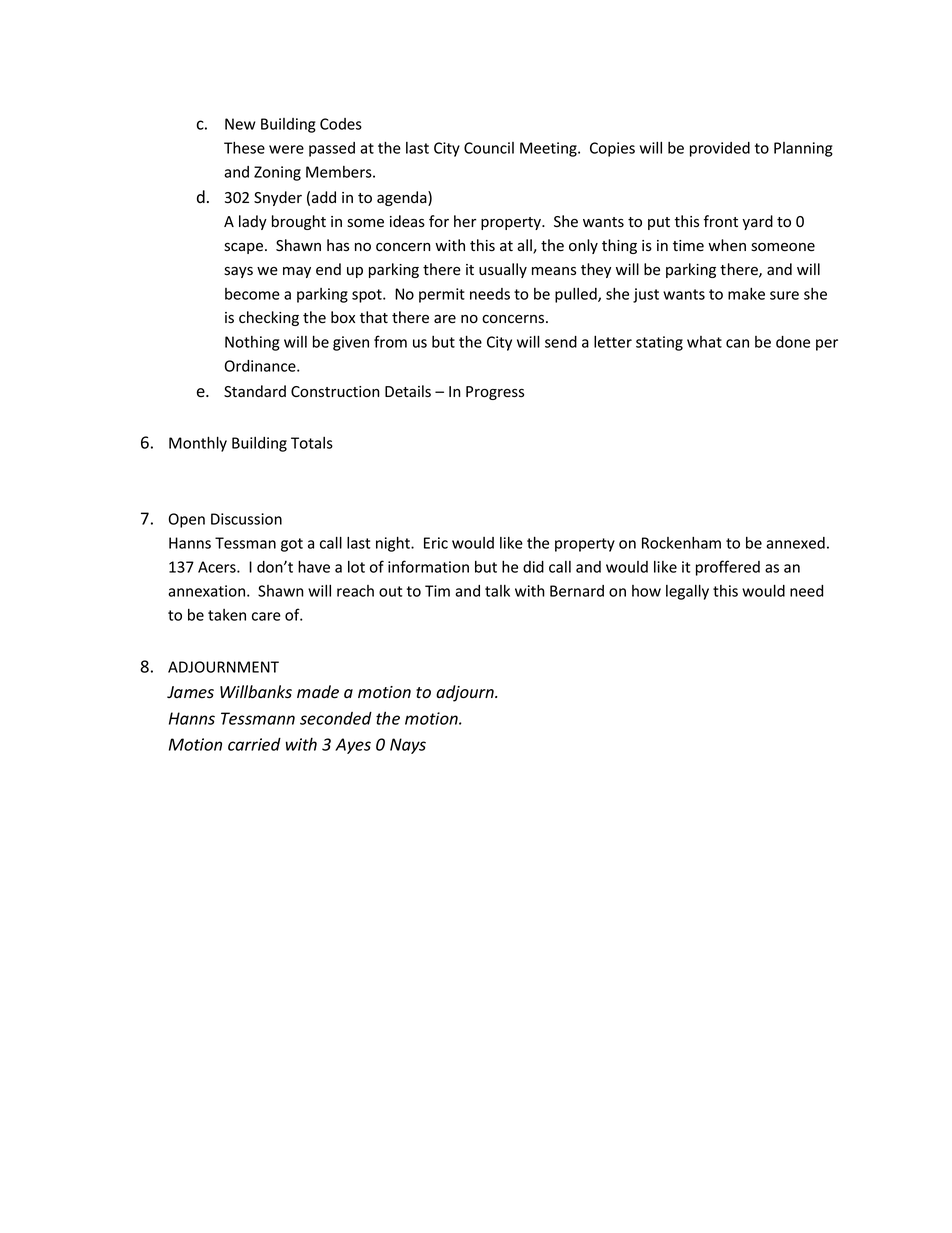  I want to click on These, so click(244, 148).
